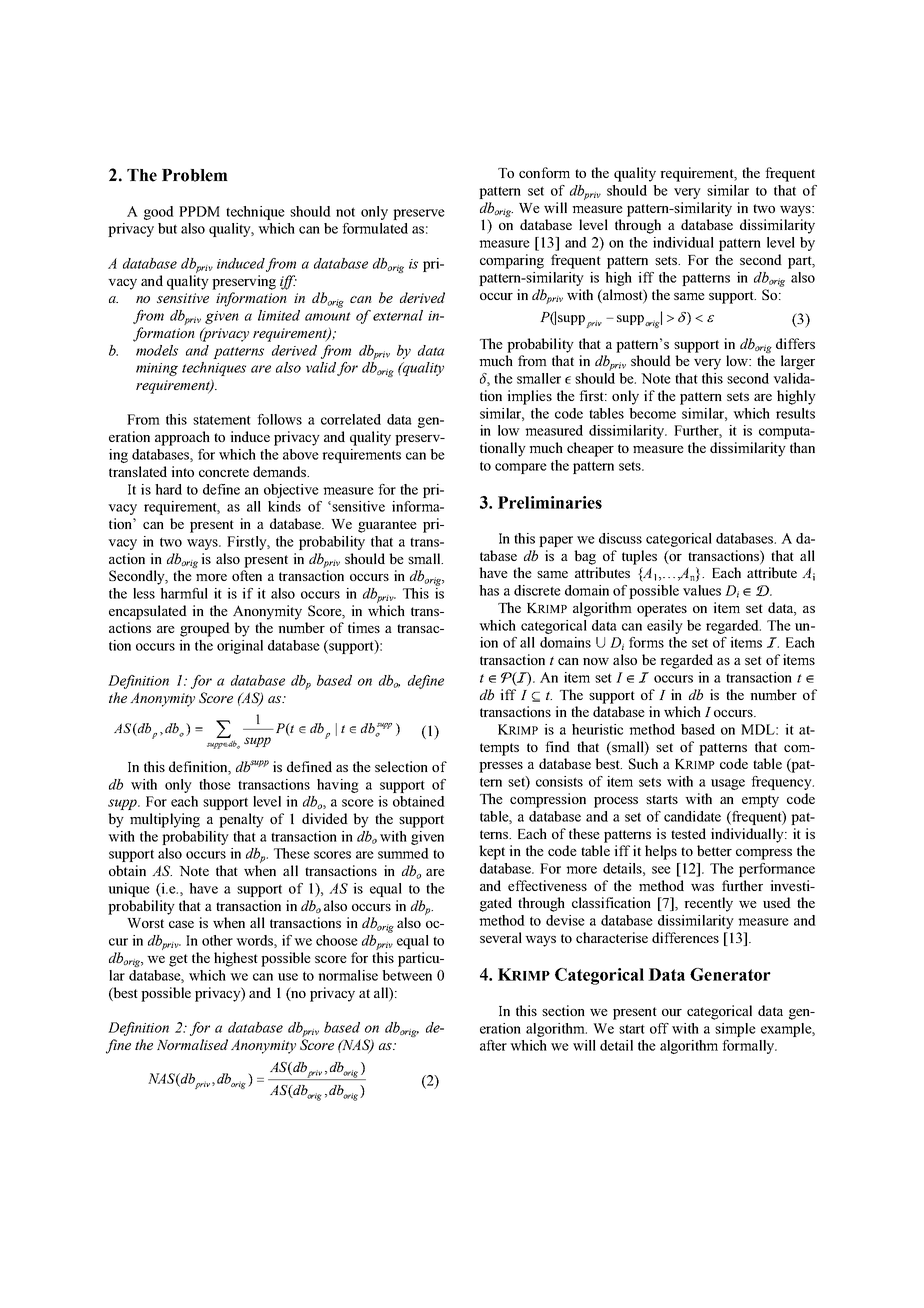  I want to click on compare, so click(521, 468).
